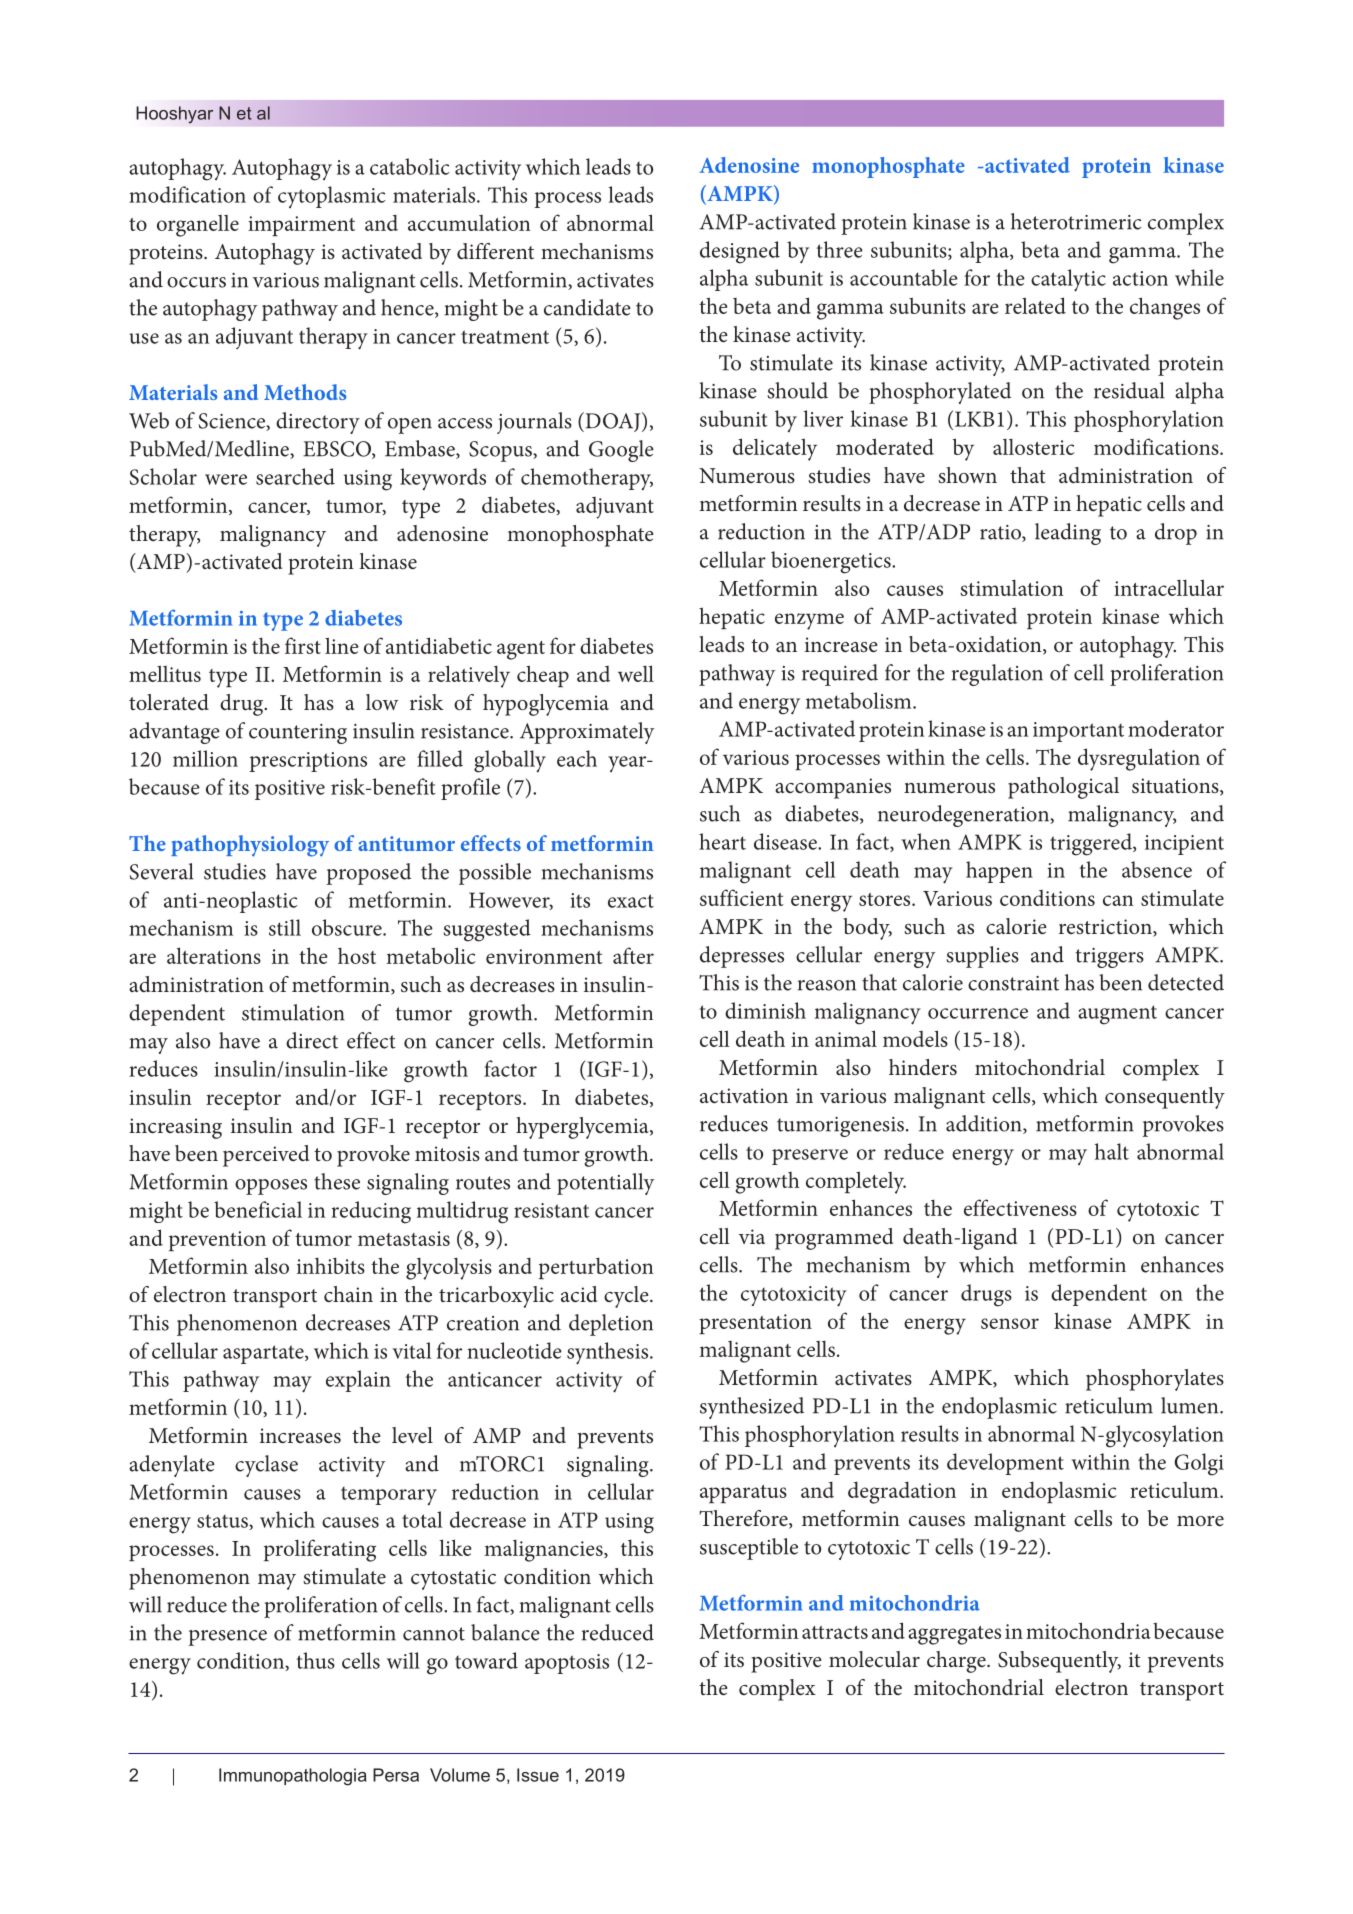 This screenshot has height=1914, width=1353. Describe the element at coordinates (740, 252) in the screenshot. I see `designed` at that location.
